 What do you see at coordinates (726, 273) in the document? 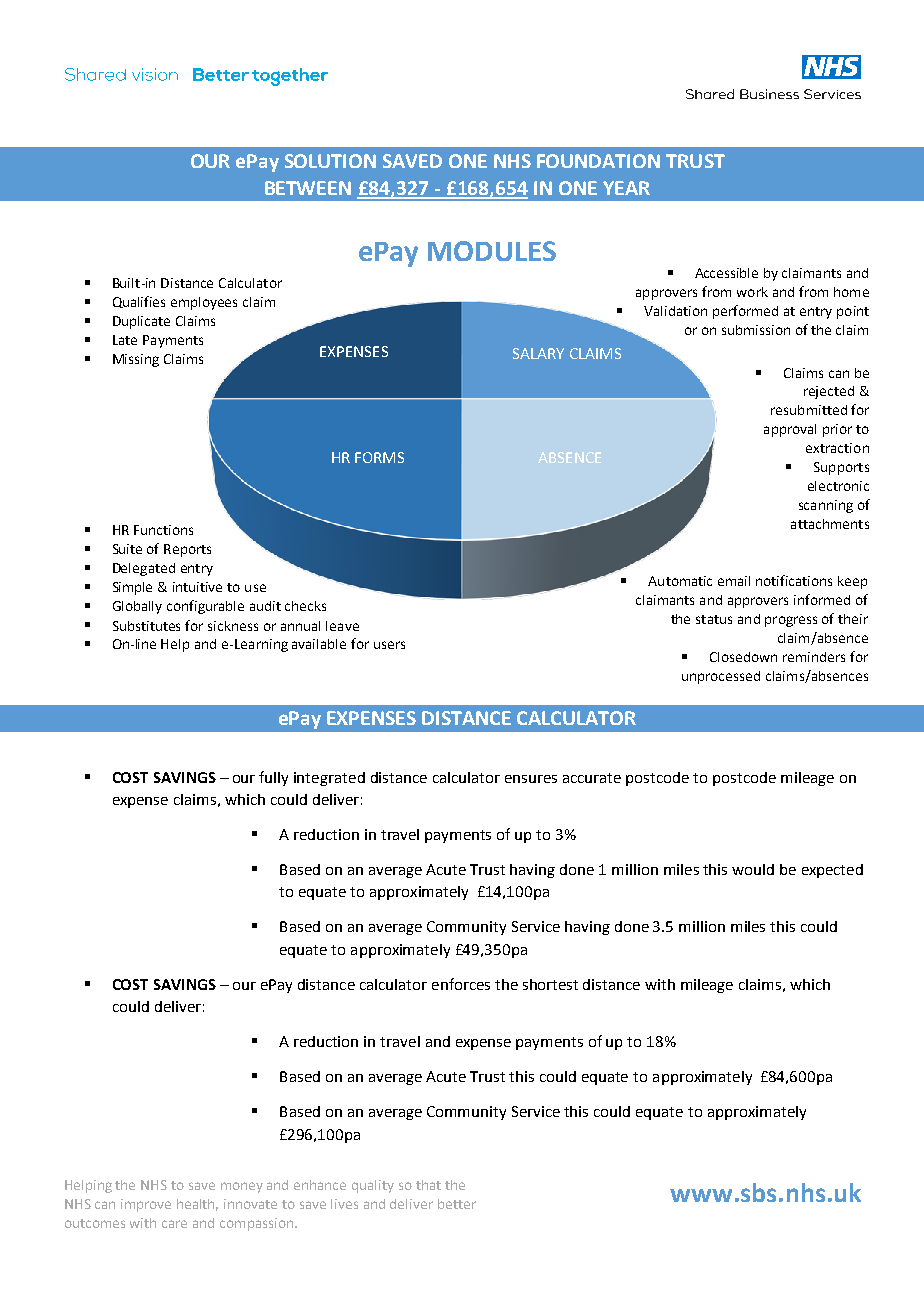
I see `Accessible` at bounding box center [726, 273].
